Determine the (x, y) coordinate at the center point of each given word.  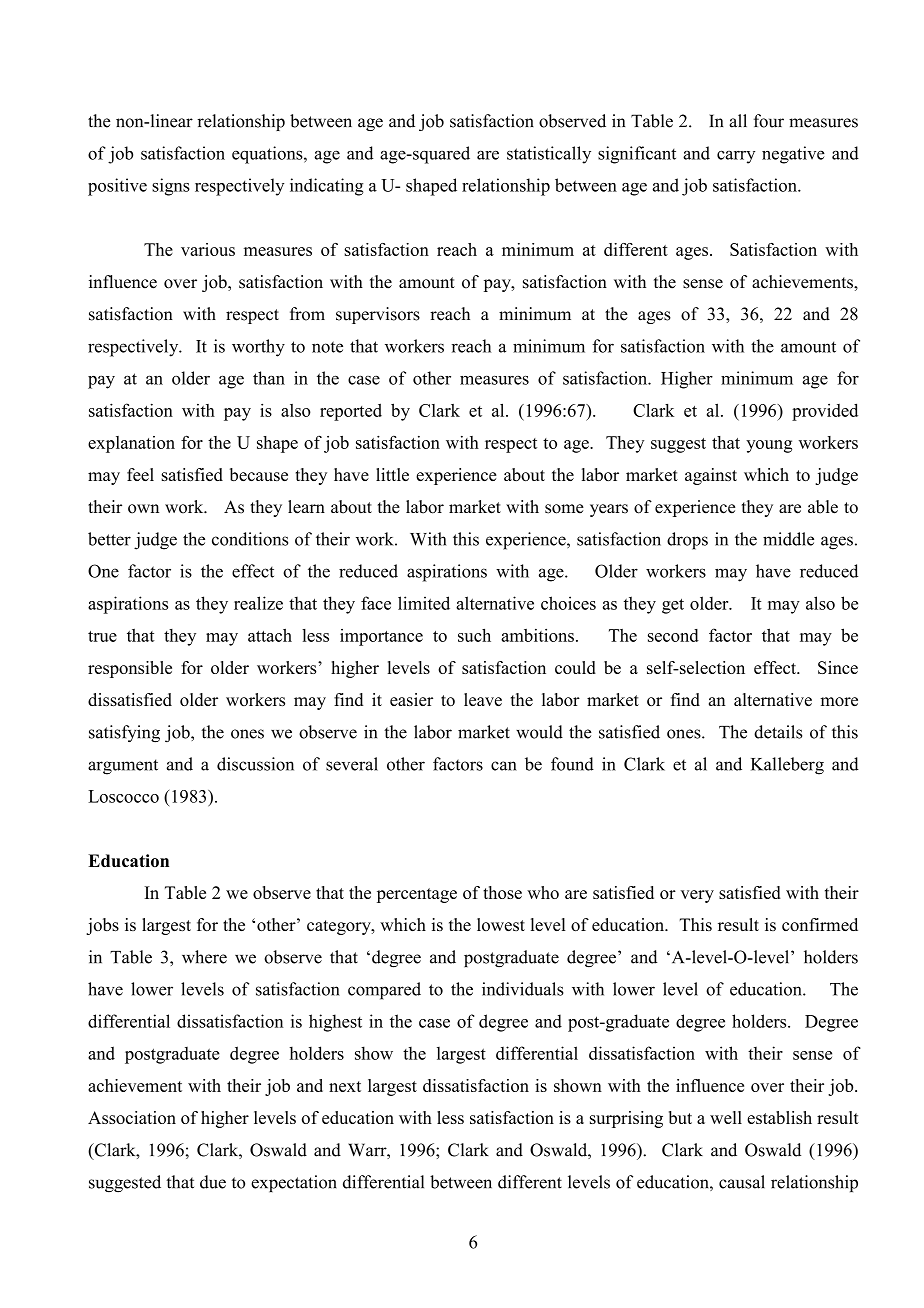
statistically (549, 155)
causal (742, 1182)
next (345, 1086)
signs (171, 187)
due (213, 1182)
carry (736, 157)
